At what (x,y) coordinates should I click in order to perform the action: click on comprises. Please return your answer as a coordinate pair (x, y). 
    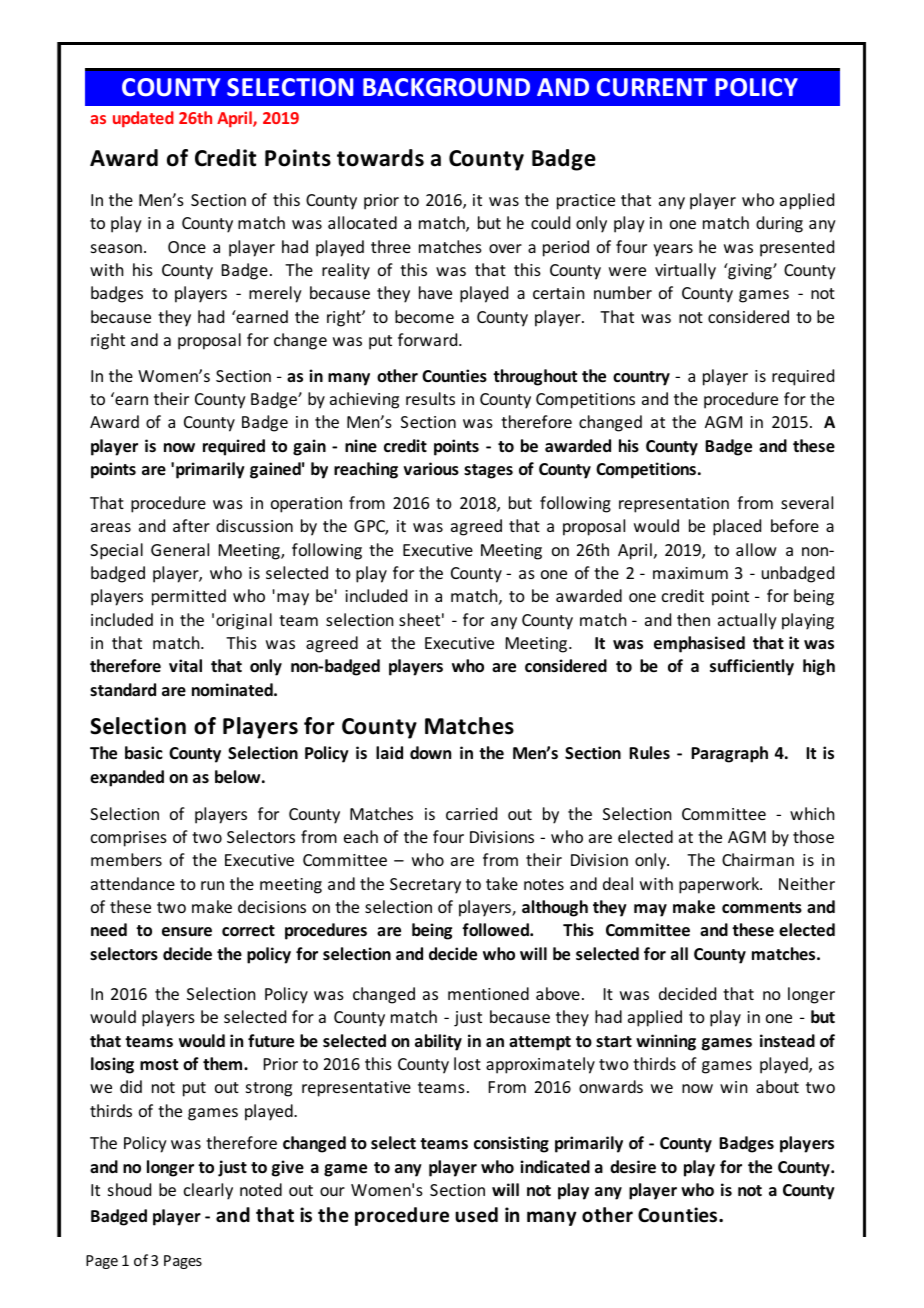
    Looking at the image, I should click on (129, 839).
